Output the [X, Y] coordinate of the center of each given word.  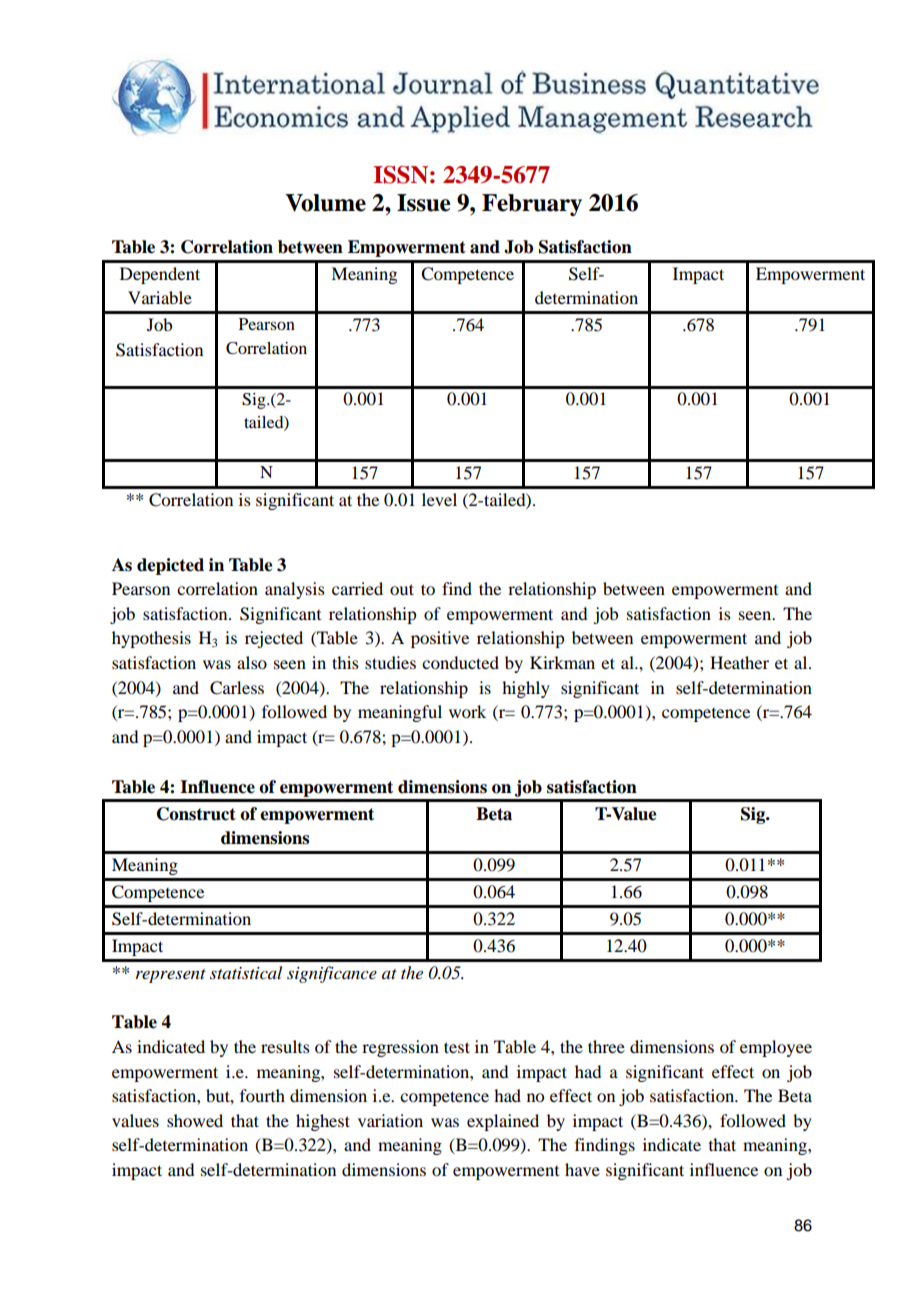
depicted [170, 566]
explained [503, 1122]
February [532, 205]
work [467, 711]
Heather [739, 662]
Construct [196, 814]
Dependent [160, 275]
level [439, 499]
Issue [424, 203]
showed [195, 1120]
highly [526, 689]
